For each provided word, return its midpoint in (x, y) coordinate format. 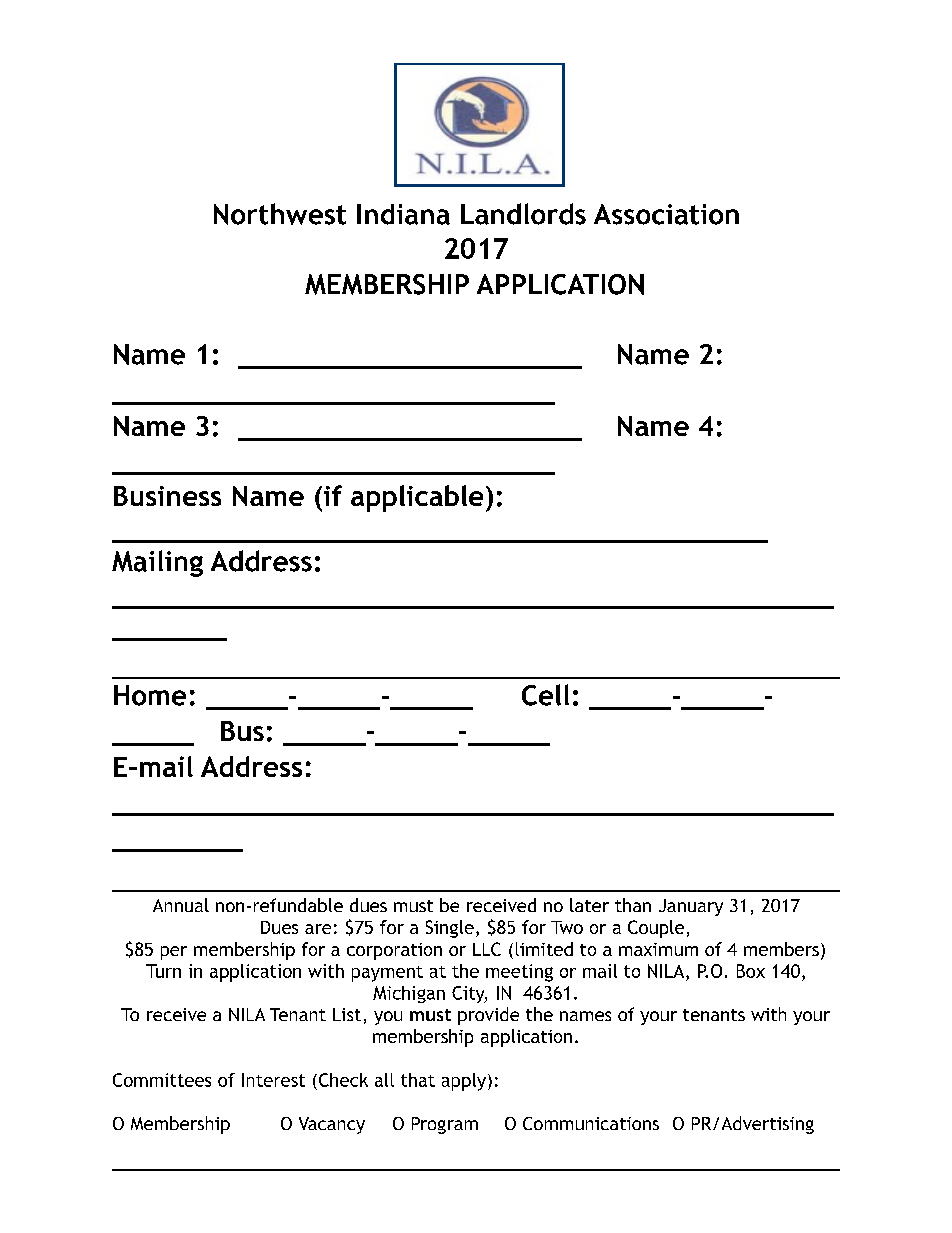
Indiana (403, 214)
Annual (181, 905)
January (691, 907)
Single (450, 929)
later (589, 905)
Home (150, 695)
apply (464, 1082)
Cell (545, 695)
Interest (273, 1080)
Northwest (280, 214)
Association (666, 214)
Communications (591, 1123)
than (633, 905)
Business (167, 496)
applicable (417, 498)
